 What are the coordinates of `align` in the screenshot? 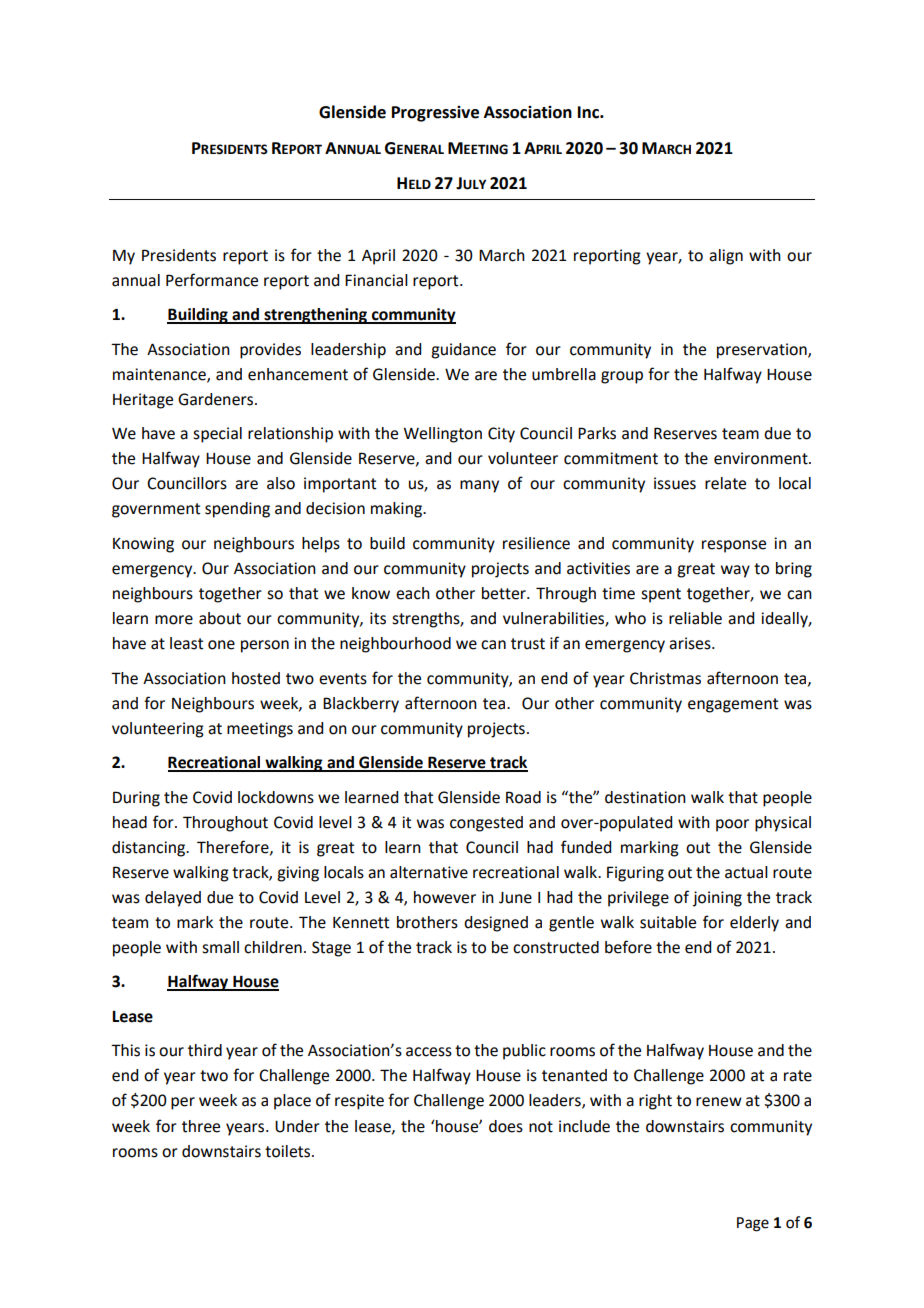 It's located at (726, 257).
